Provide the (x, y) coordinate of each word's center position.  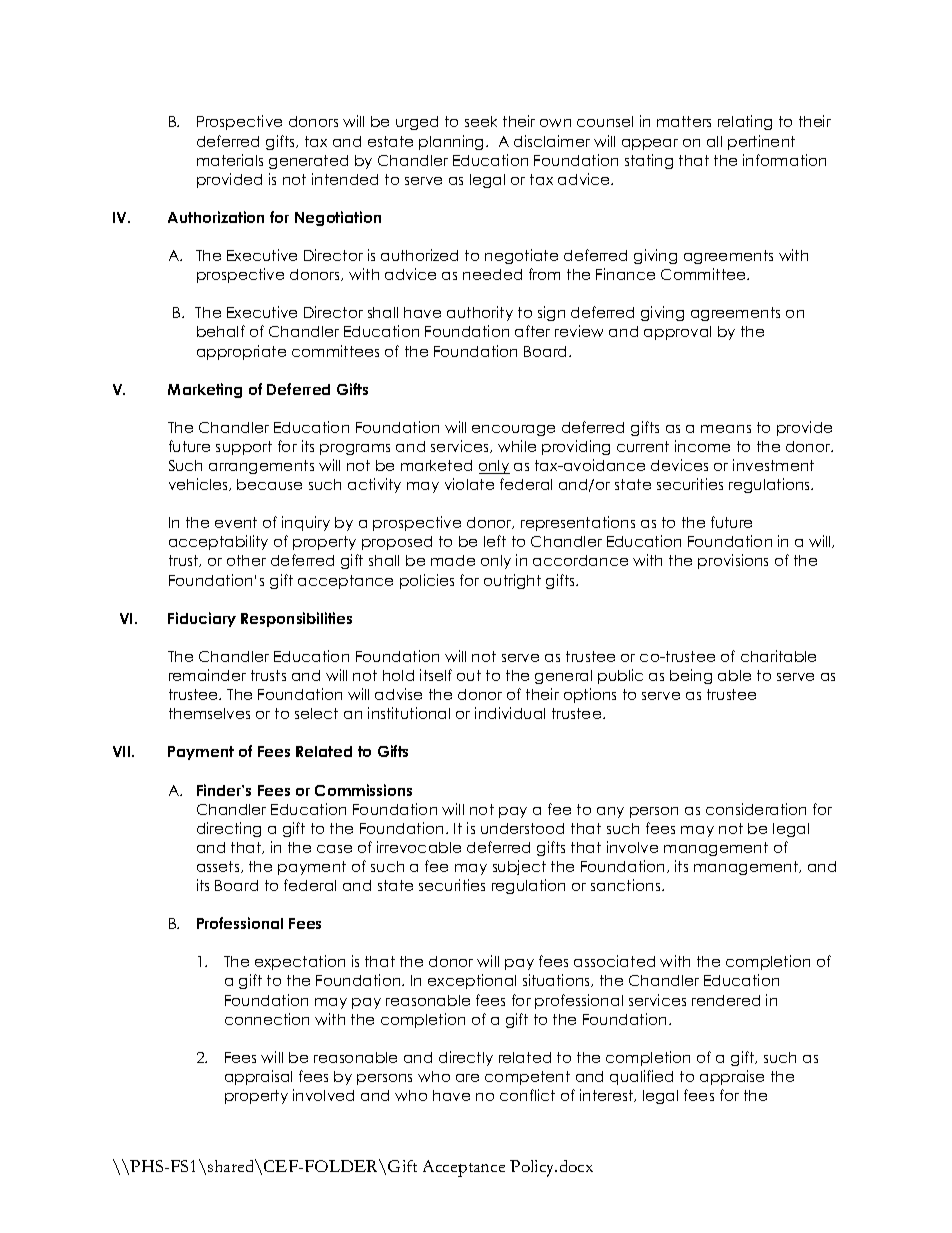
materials (230, 160)
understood (522, 828)
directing (229, 829)
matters (684, 121)
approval (677, 333)
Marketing (205, 390)
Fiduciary (202, 619)
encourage (513, 430)
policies (427, 581)
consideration (756, 809)
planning (453, 142)
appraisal (258, 1077)
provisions (733, 561)
